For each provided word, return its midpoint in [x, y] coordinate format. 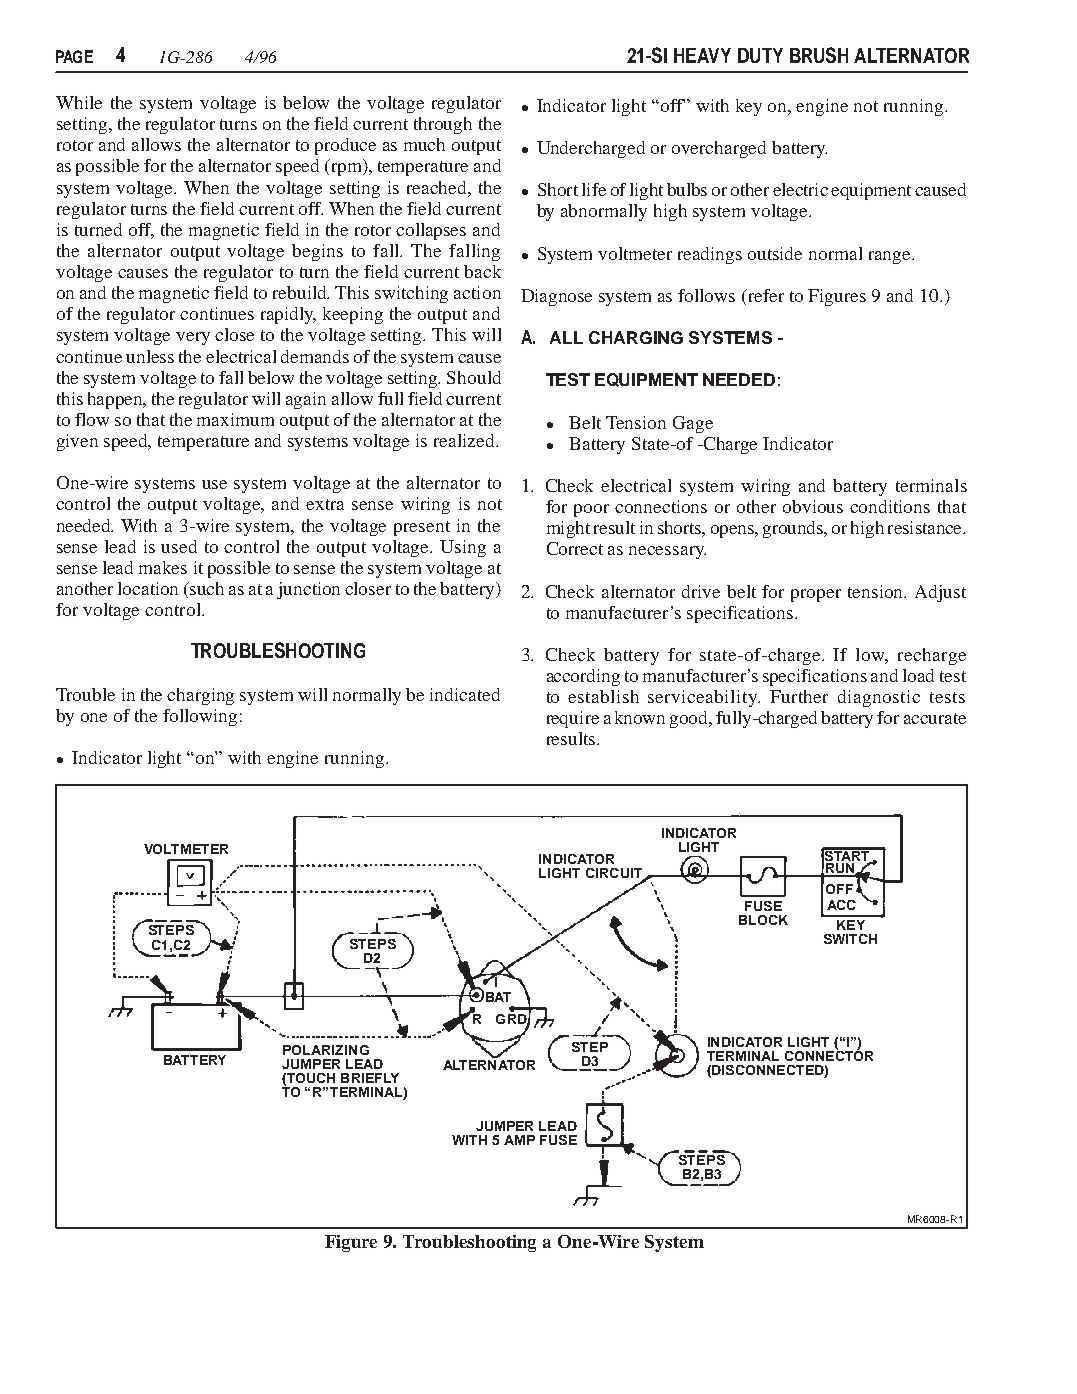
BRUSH [819, 55]
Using [463, 548]
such [207, 588]
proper [816, 595]
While [79, 102]
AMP [519, 1140]
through [443, 125]
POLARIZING [326, 1050]
